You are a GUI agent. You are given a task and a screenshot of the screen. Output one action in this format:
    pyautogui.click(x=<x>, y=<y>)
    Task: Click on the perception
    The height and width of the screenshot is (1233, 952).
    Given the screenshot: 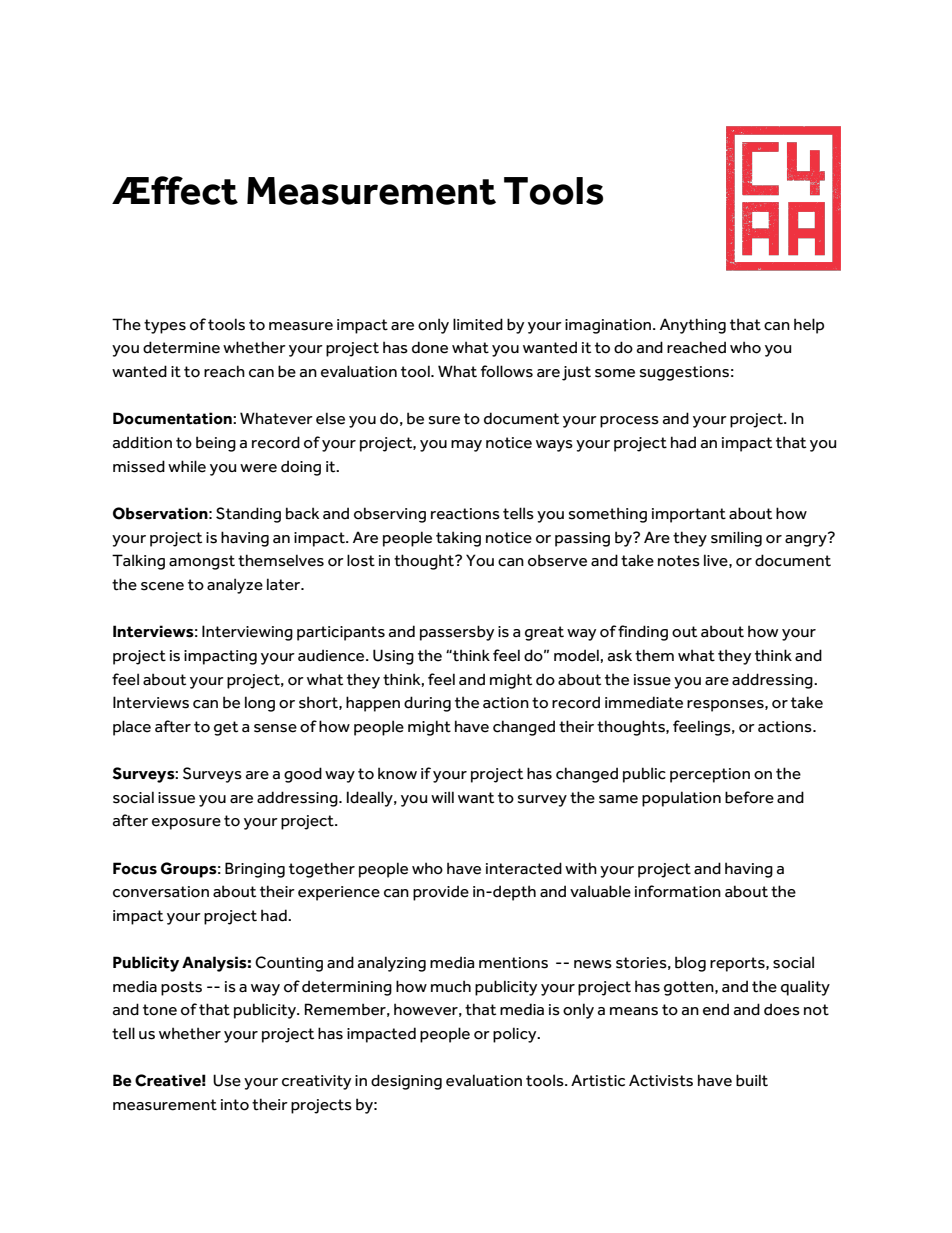 What is the action you would take?
    pyautogui.click(x=710, y=775)
